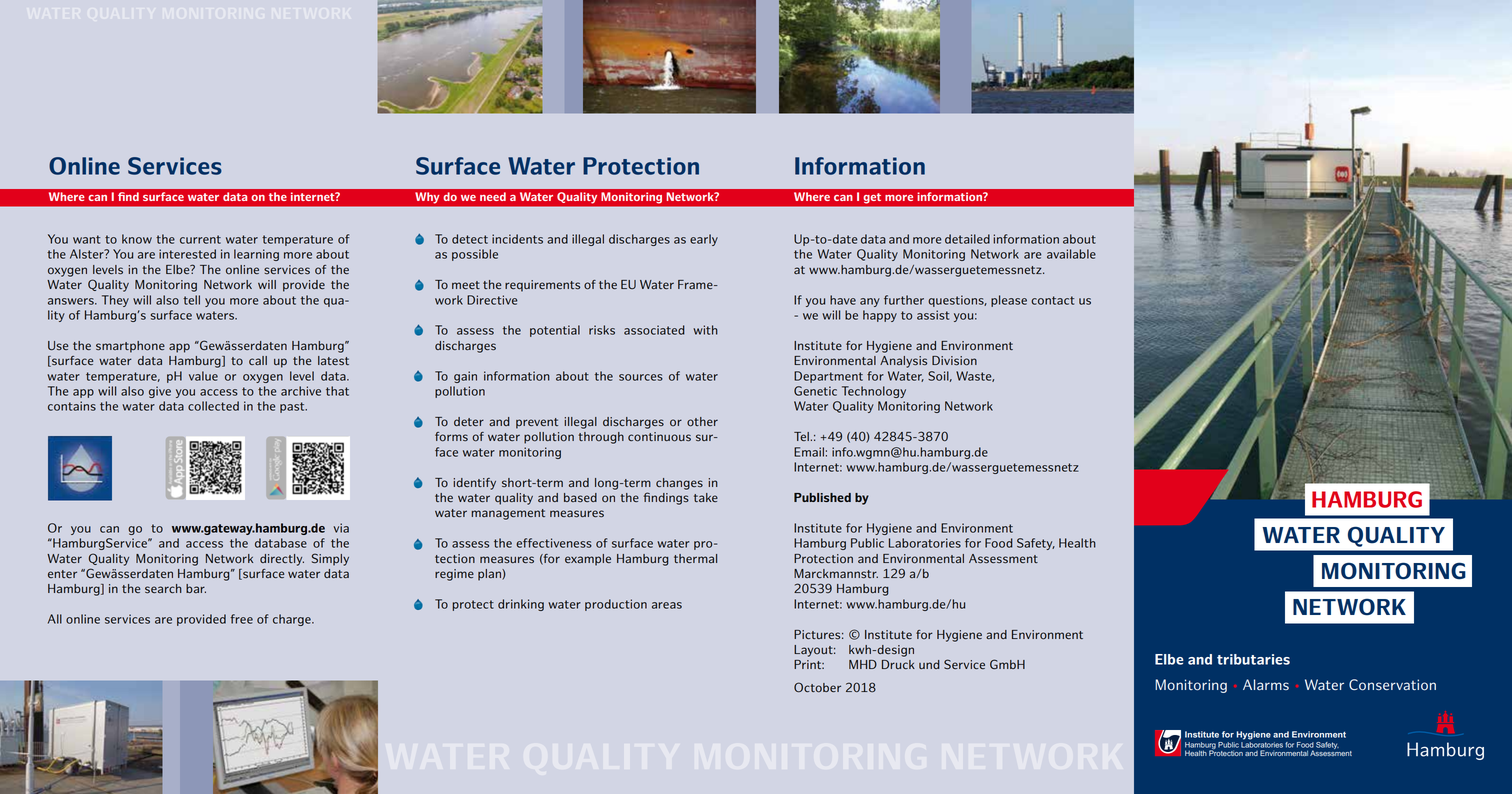  I want to click on available, so click(1071, 254).
